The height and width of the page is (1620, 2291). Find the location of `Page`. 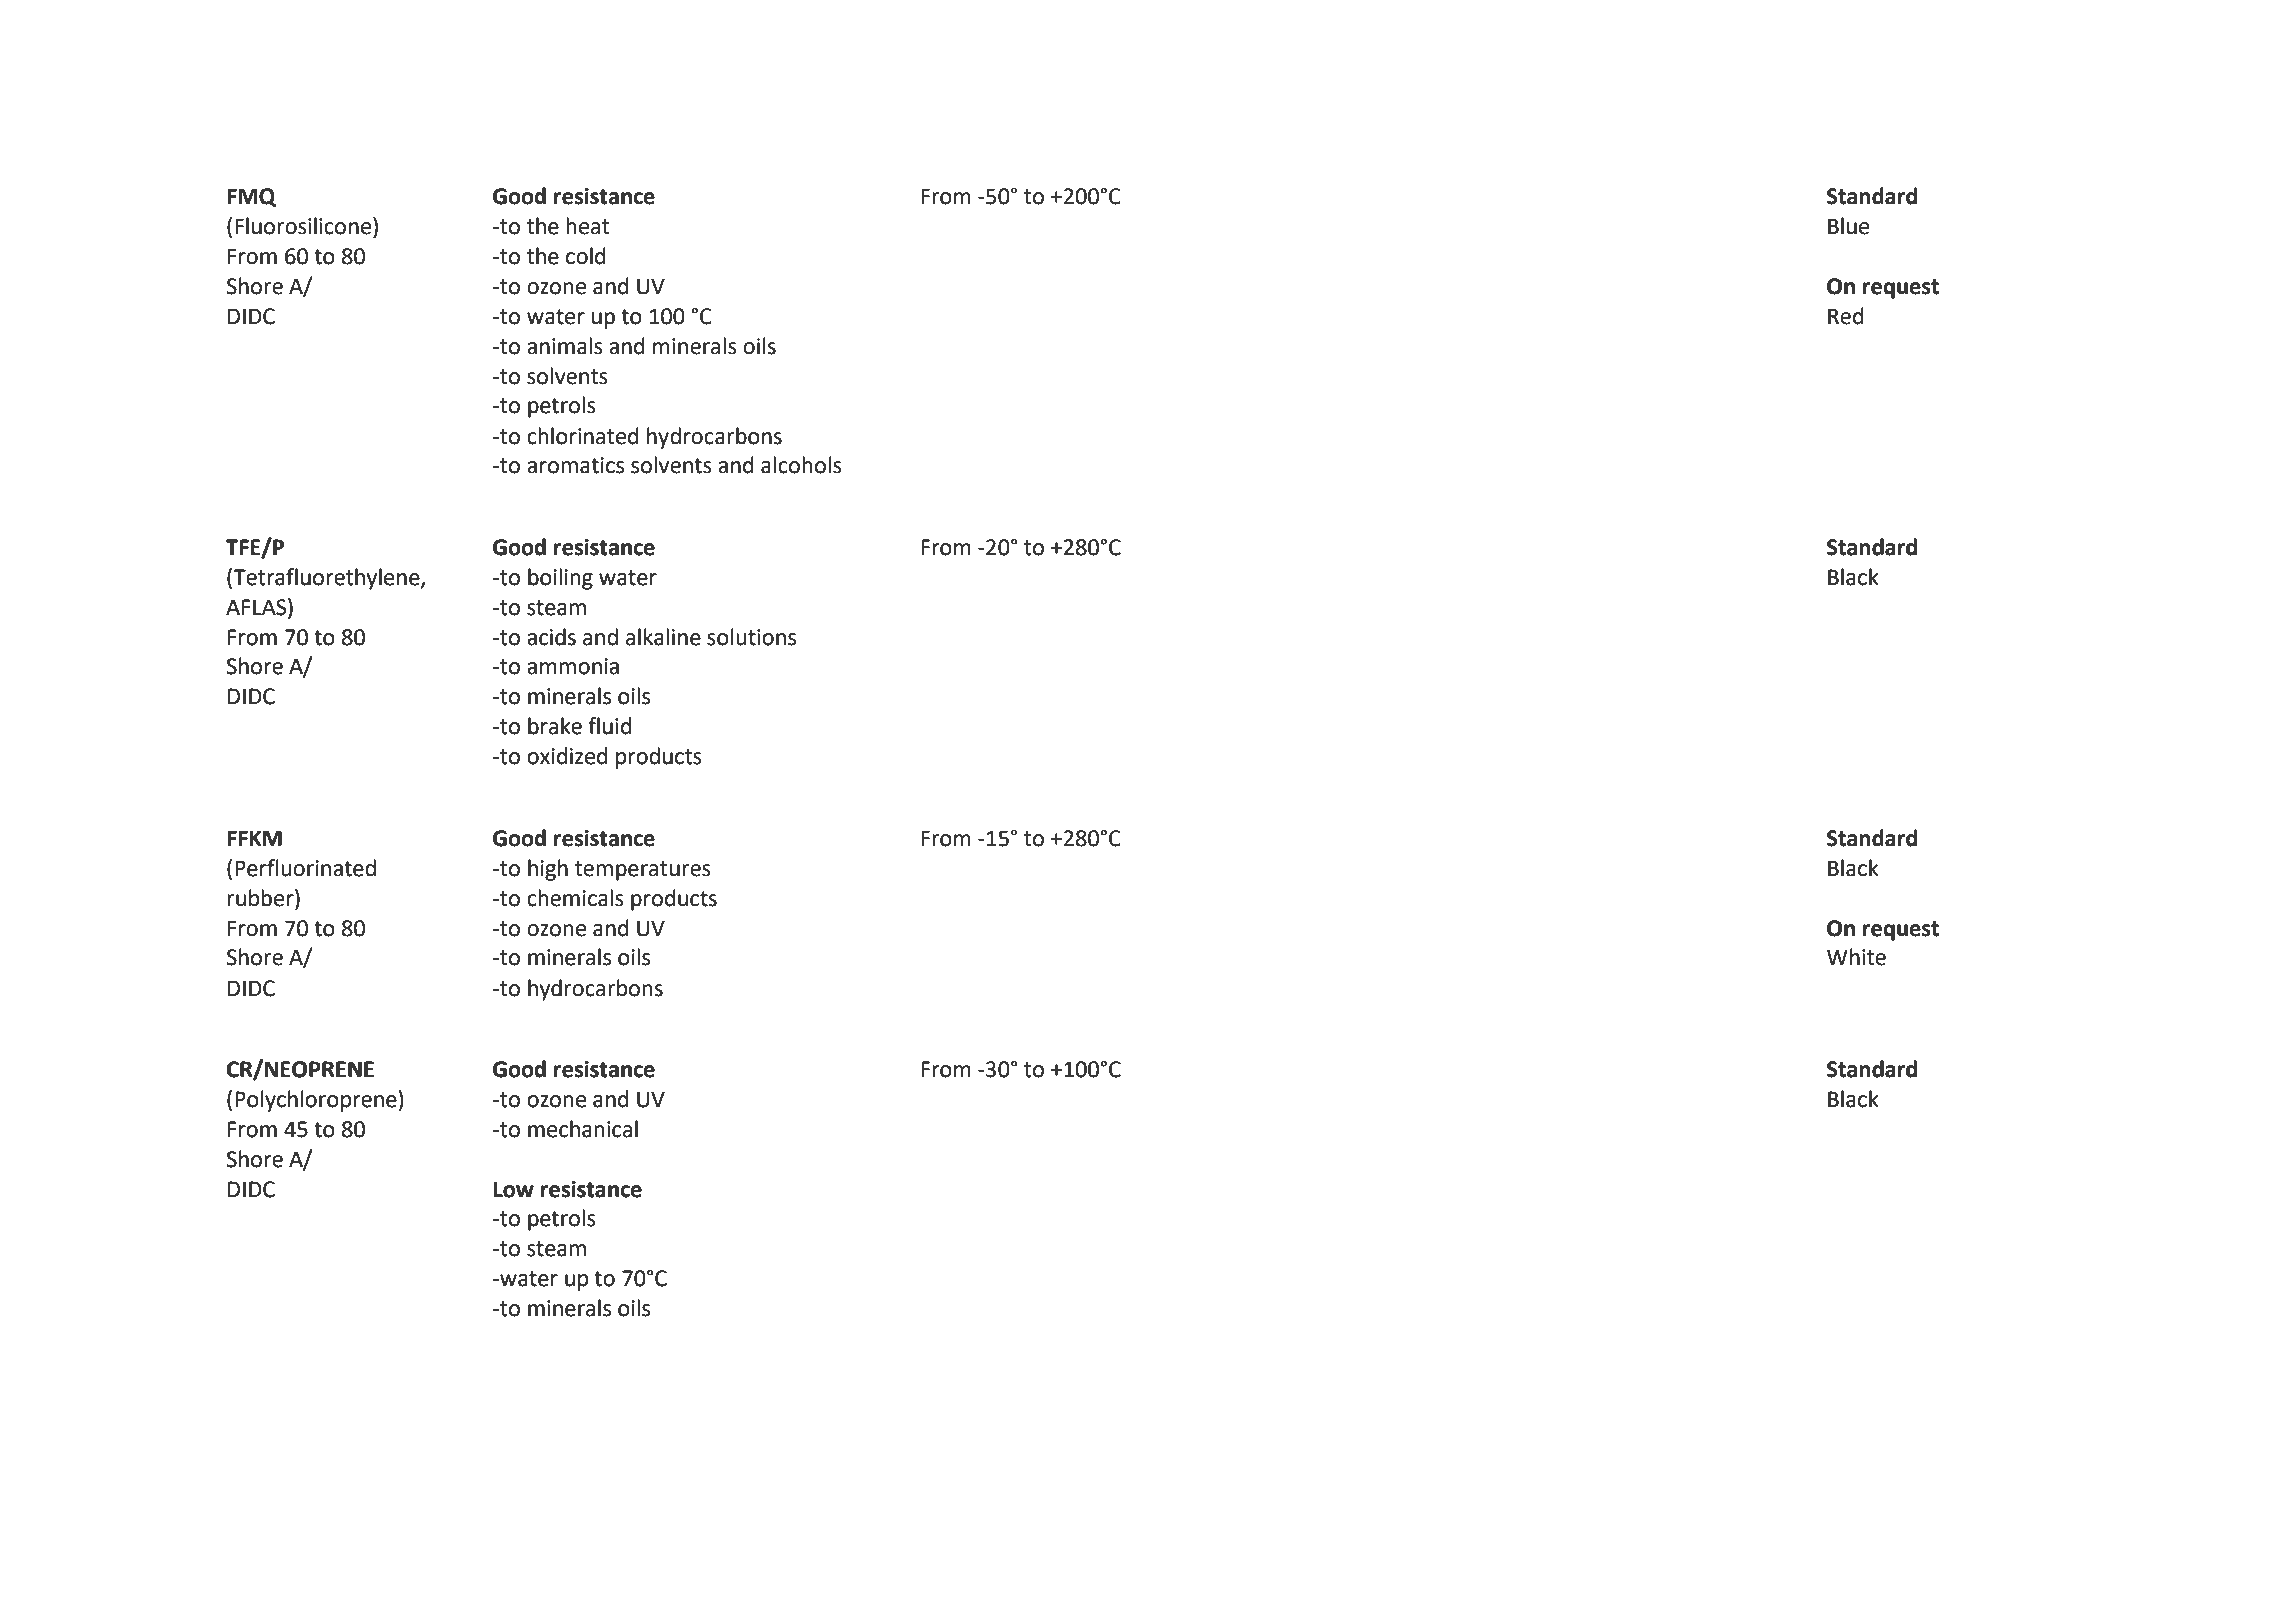

Page is located at coordinates (1629, 1511).
